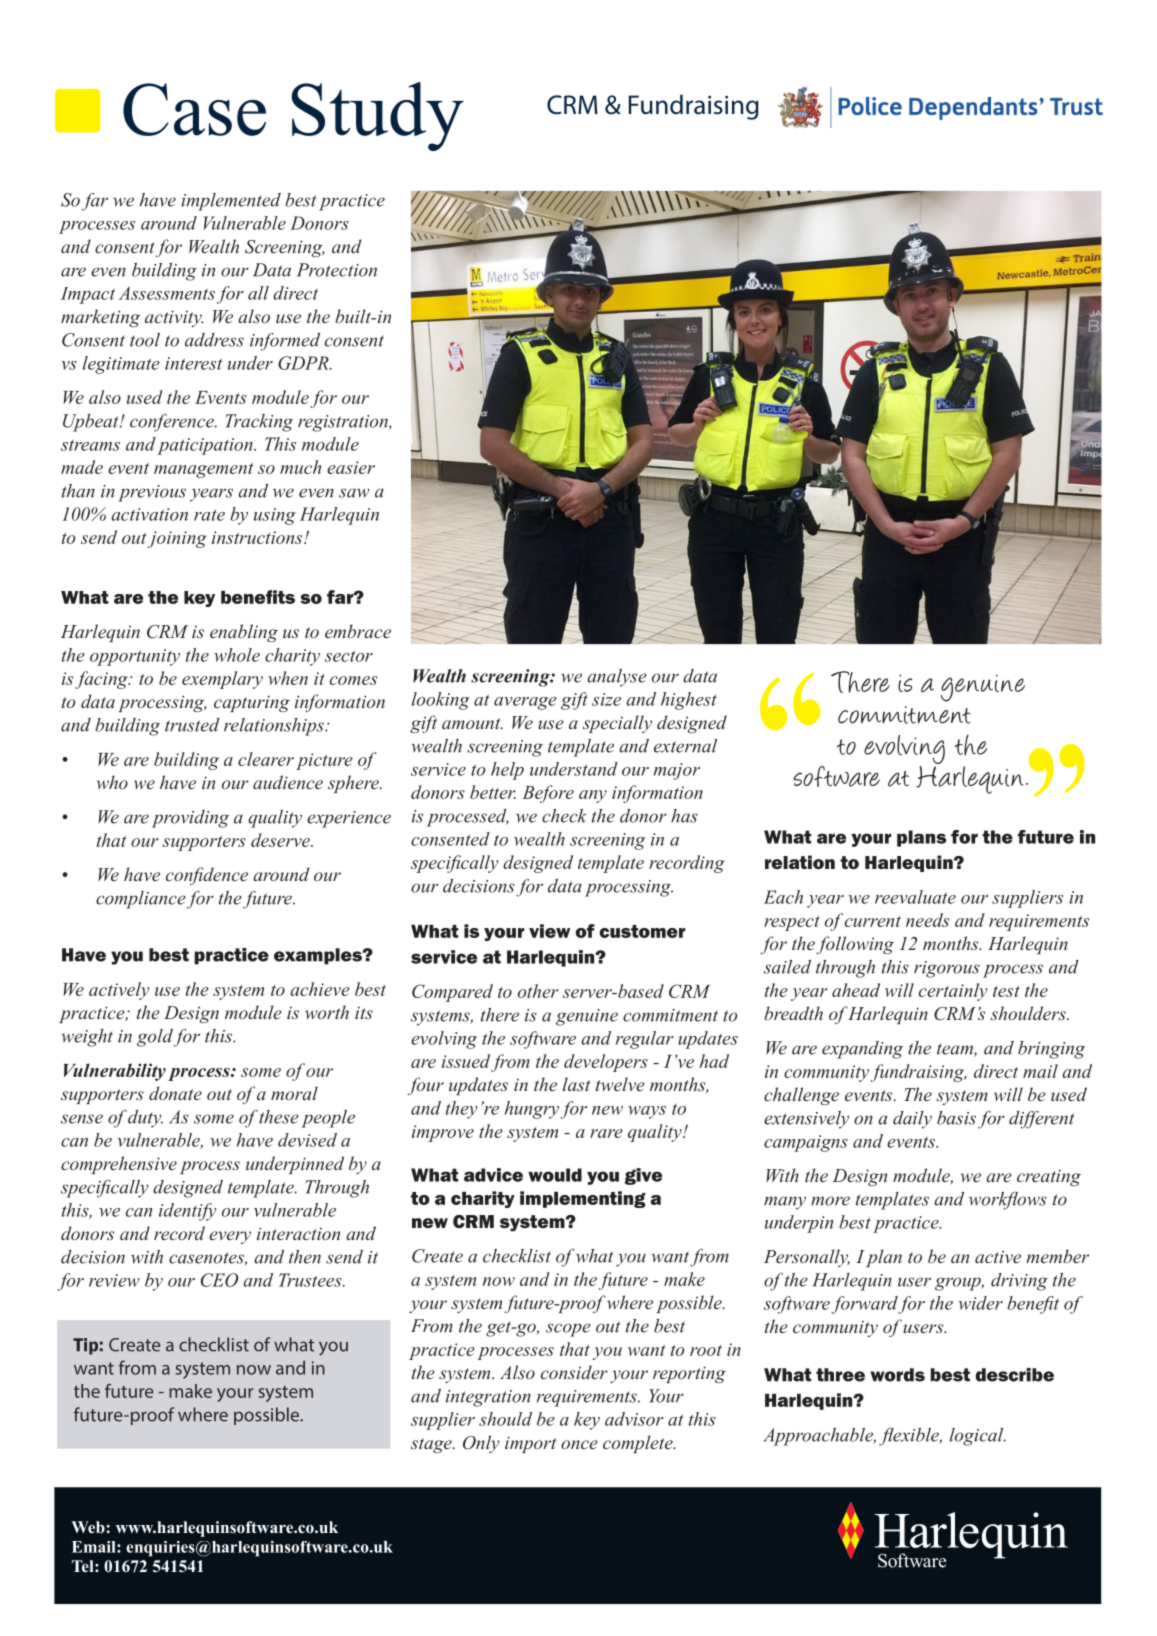 Image resolution: width=1157 pixels, height=1636 pixels. Describe the element at coordinates (956, 1118) in the page. I see `basis` at that location.
